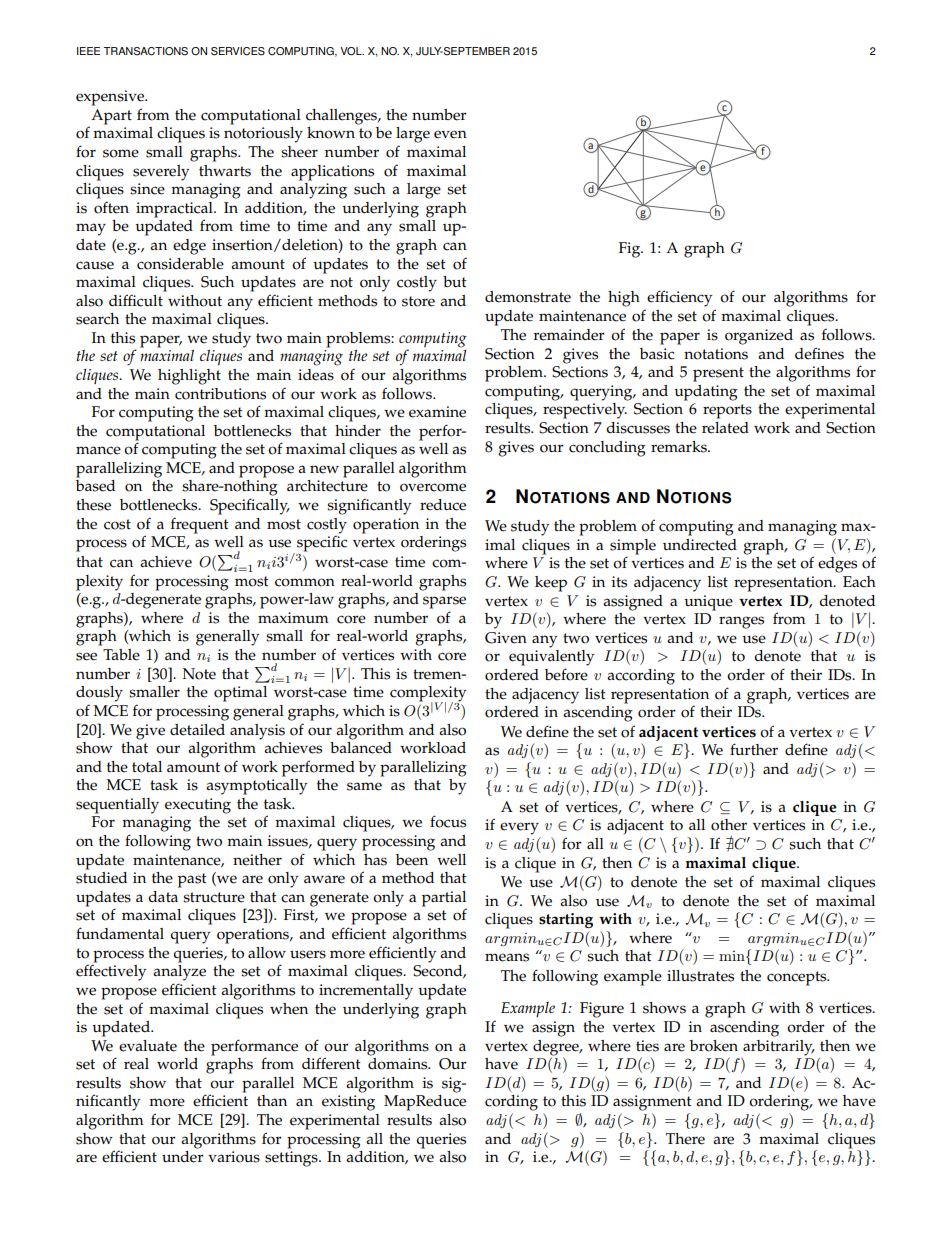 The width and height of the screenshot is (952, 1233). Describe the element at coordinates (234, 1157) in the screenshot. I see `various` at that location.
